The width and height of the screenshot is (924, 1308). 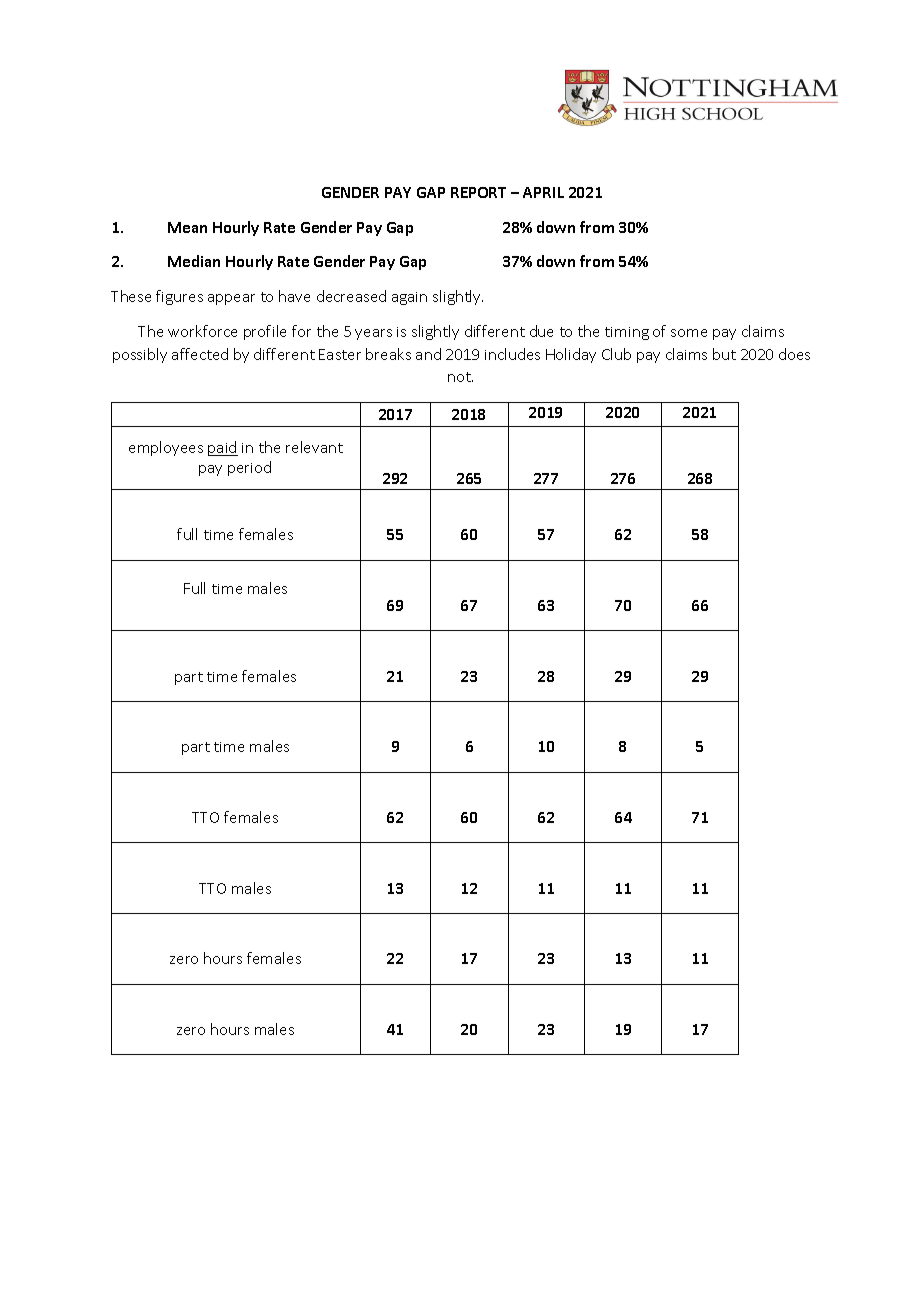 What do you see at coordinates (202, 331) in the screenshot?
I see `workforce` at bounding box center [202, 331].
